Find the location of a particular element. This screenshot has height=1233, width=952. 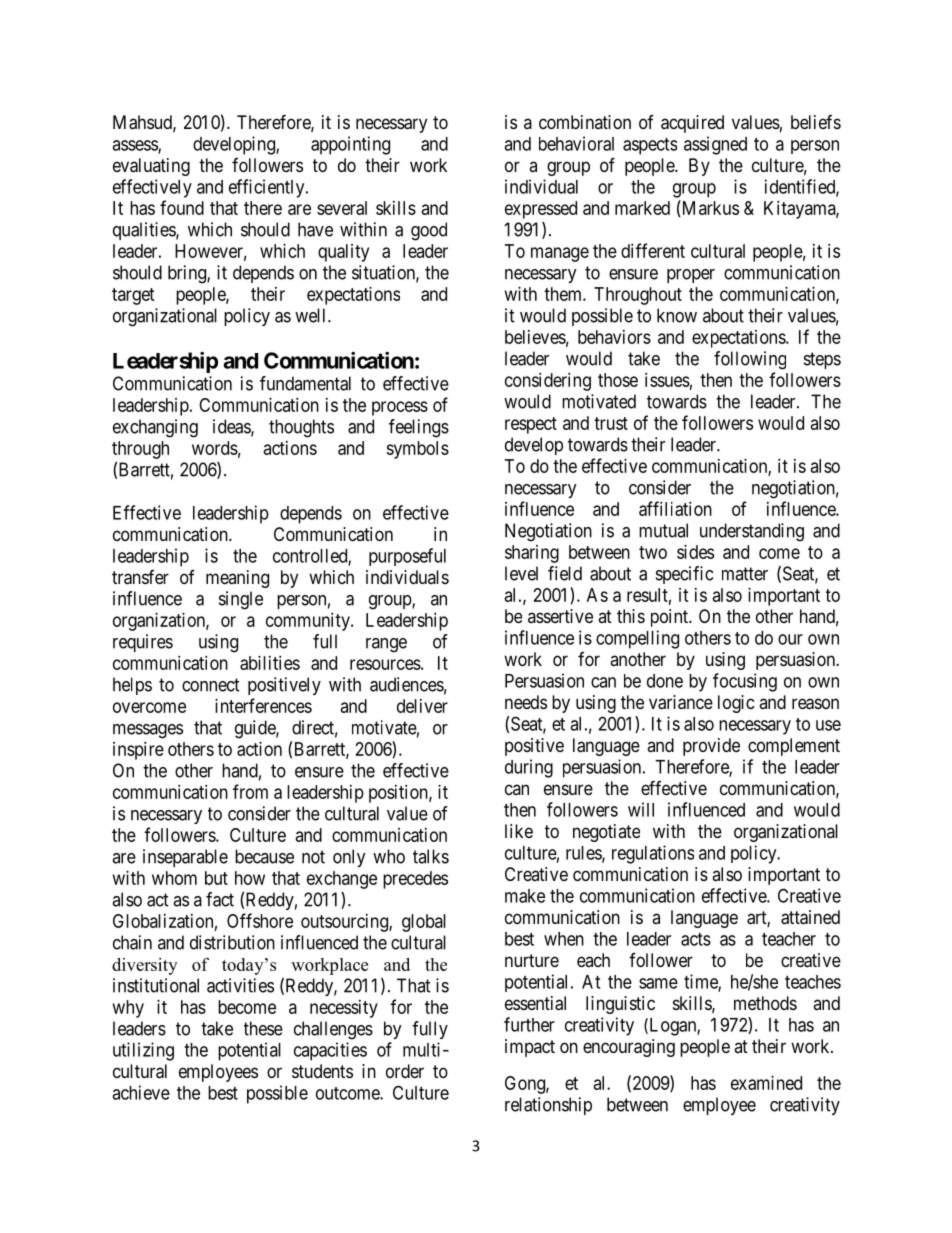

assigned is located at coordinates (715, 145).
